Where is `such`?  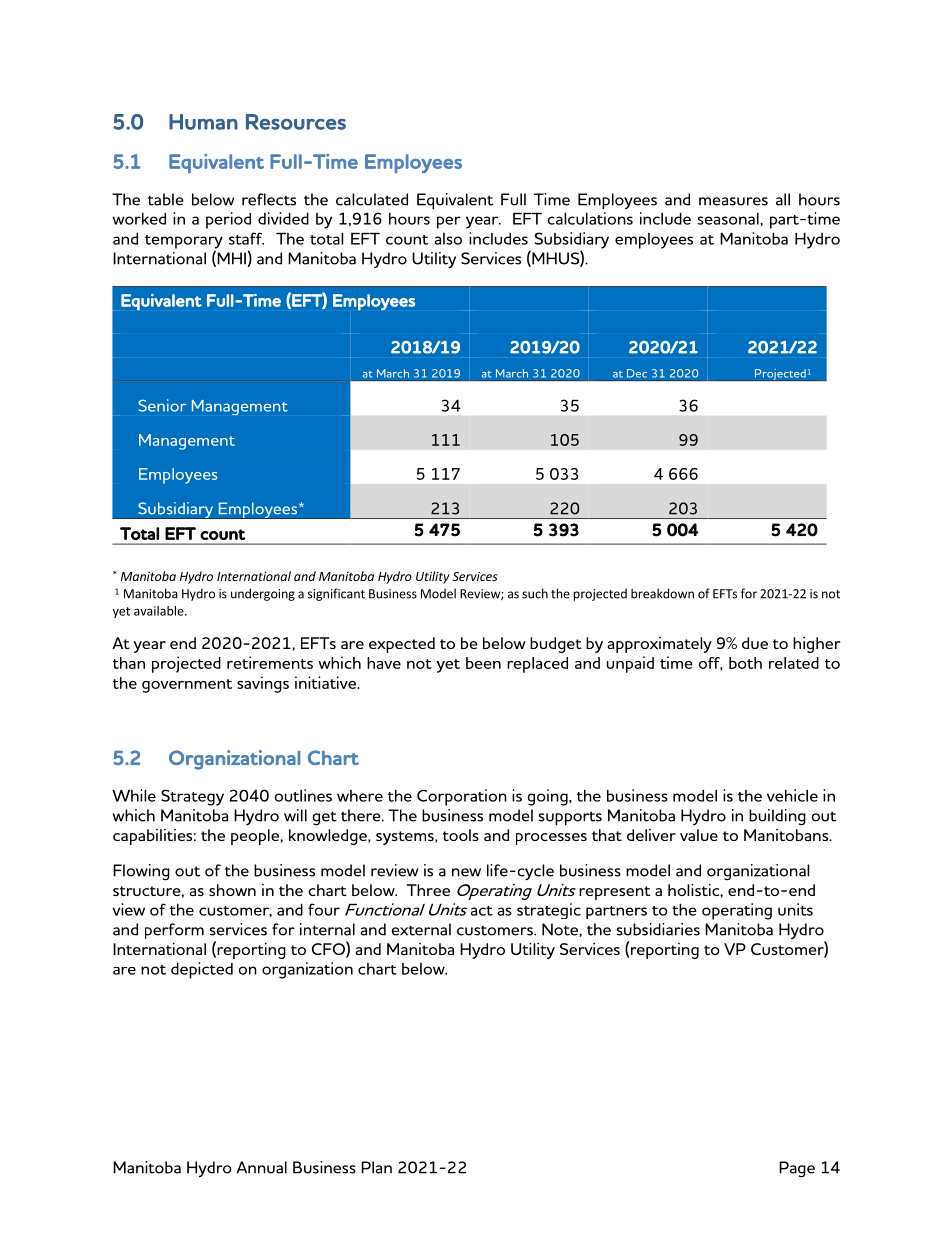 such is located at coordinates (535, 593).
